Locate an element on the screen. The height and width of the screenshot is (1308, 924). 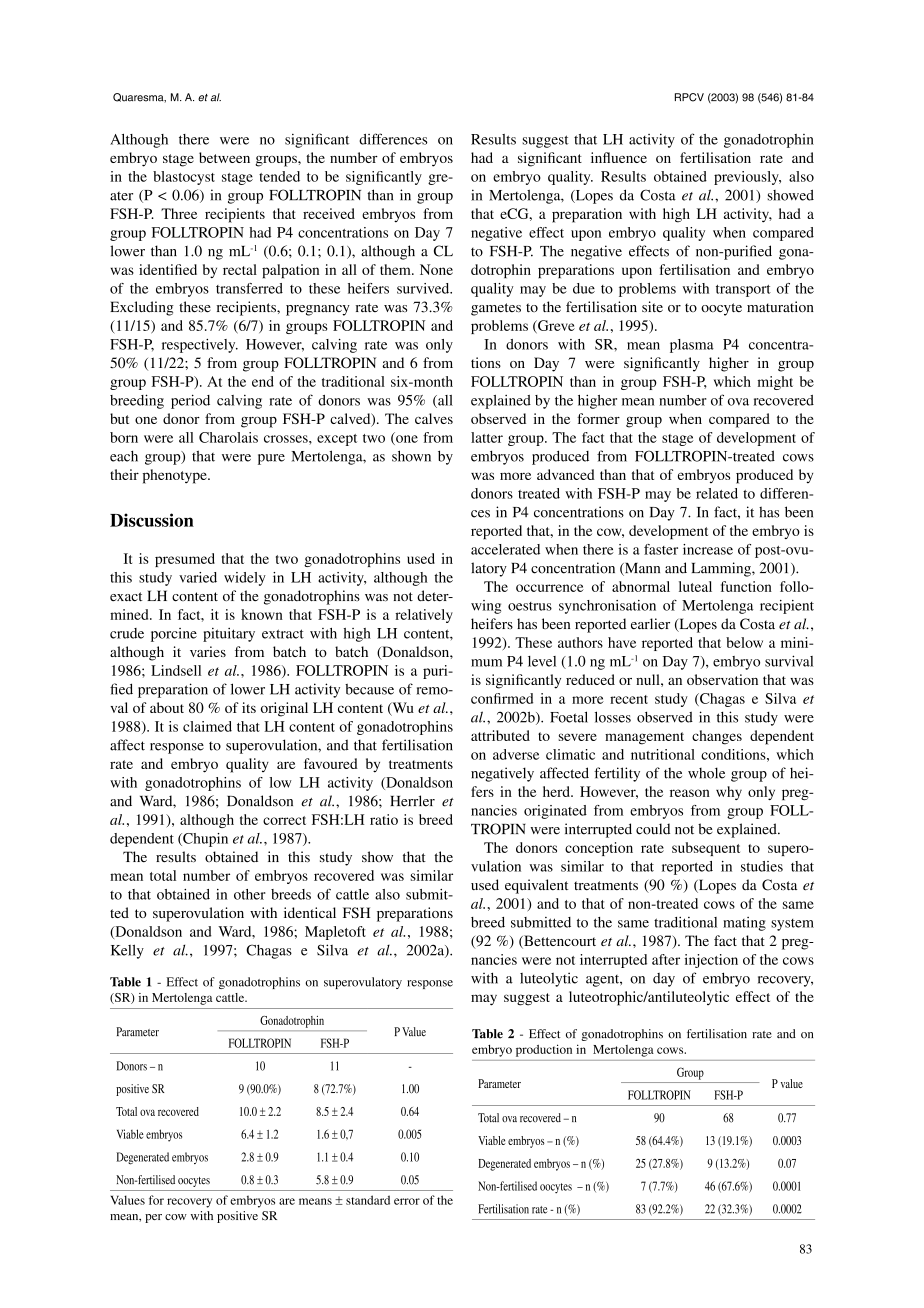
equivalent is located at coordinates (536, 886).
